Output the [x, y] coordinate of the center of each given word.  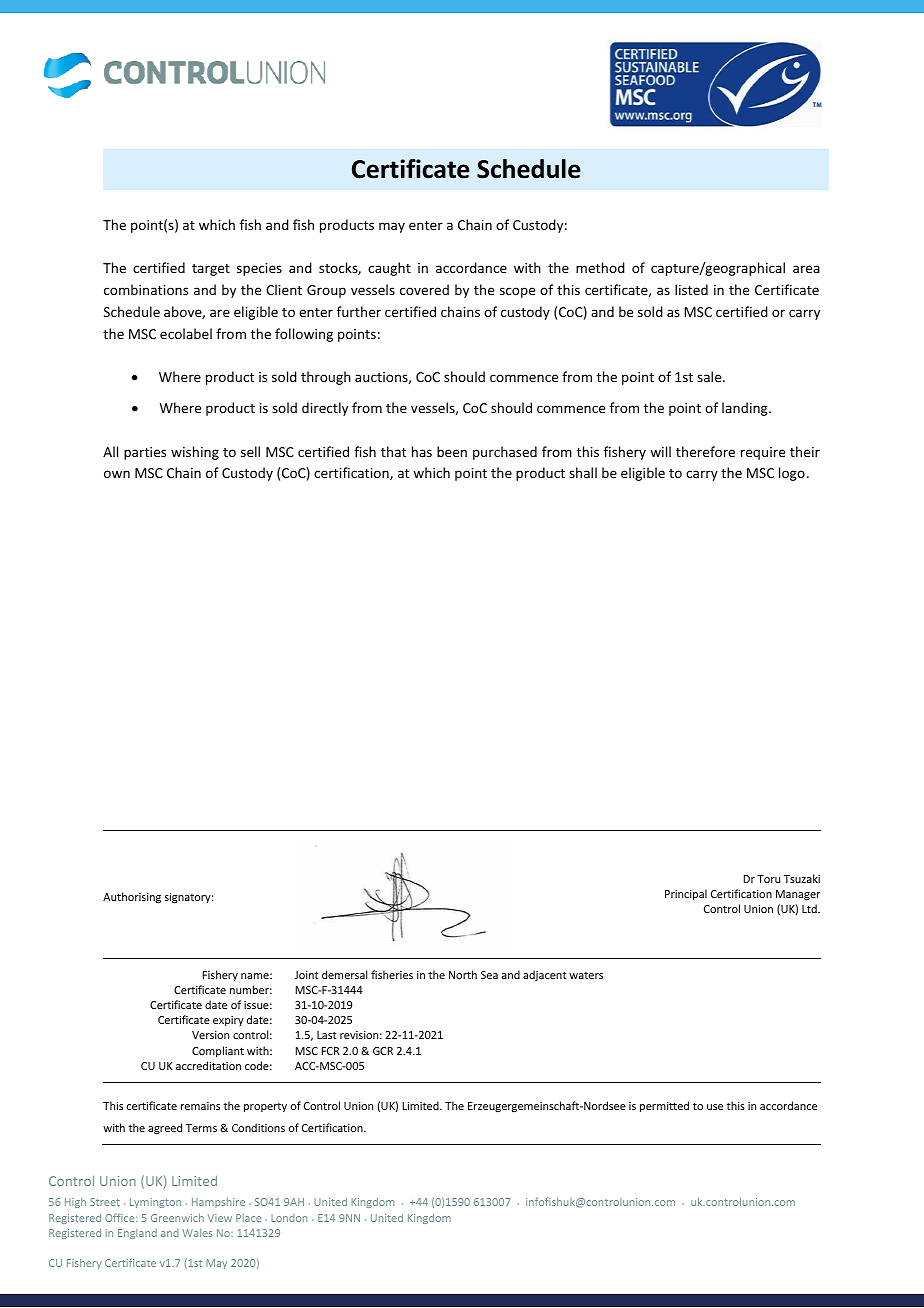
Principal [686, 894]
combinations [146, 289]
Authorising [132, 898]
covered [424, 289]
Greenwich [177, 1217]
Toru [768, 879]
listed [691, 289]
